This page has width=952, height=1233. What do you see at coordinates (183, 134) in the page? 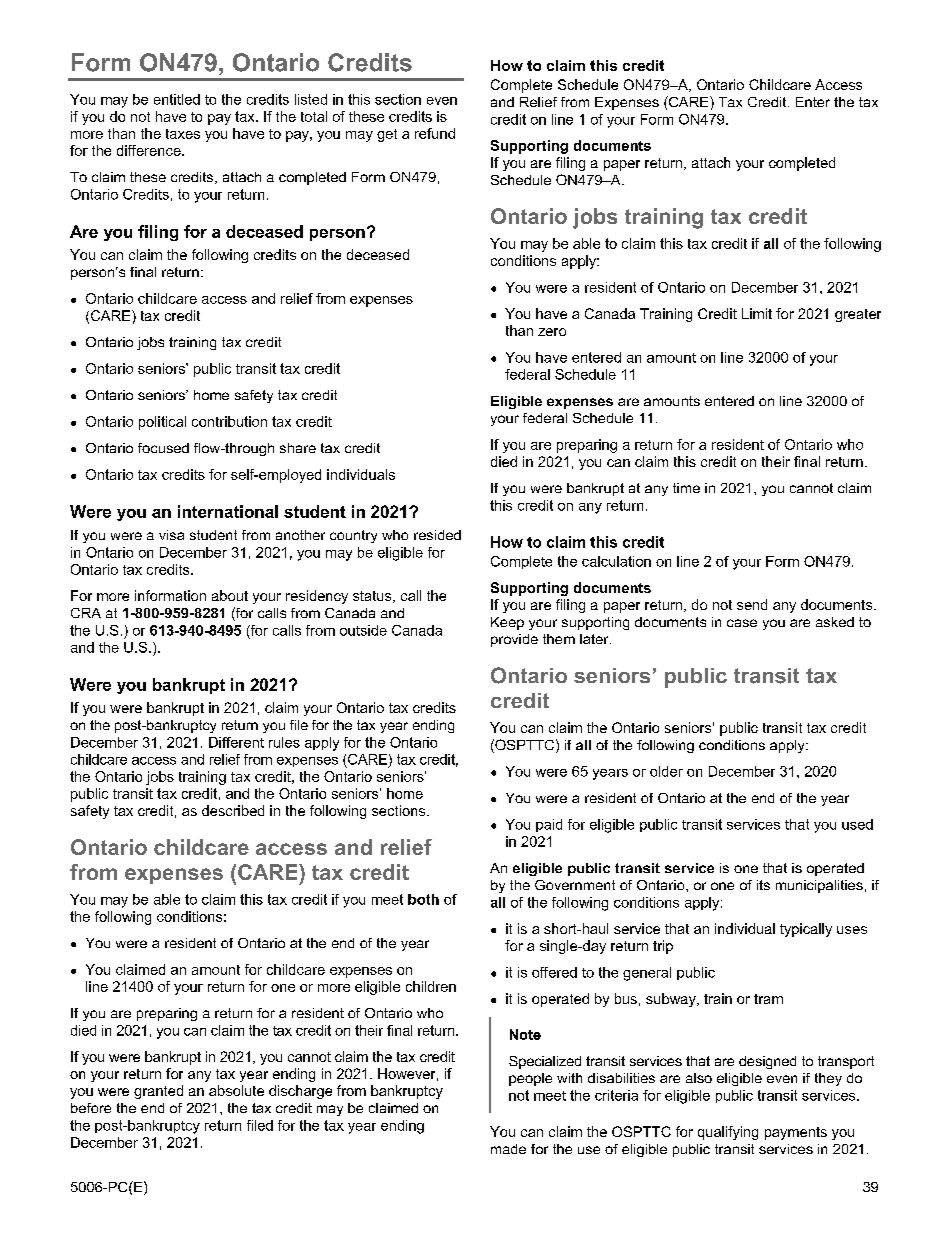
I see `taxes` at bounding box center [183, 134].
